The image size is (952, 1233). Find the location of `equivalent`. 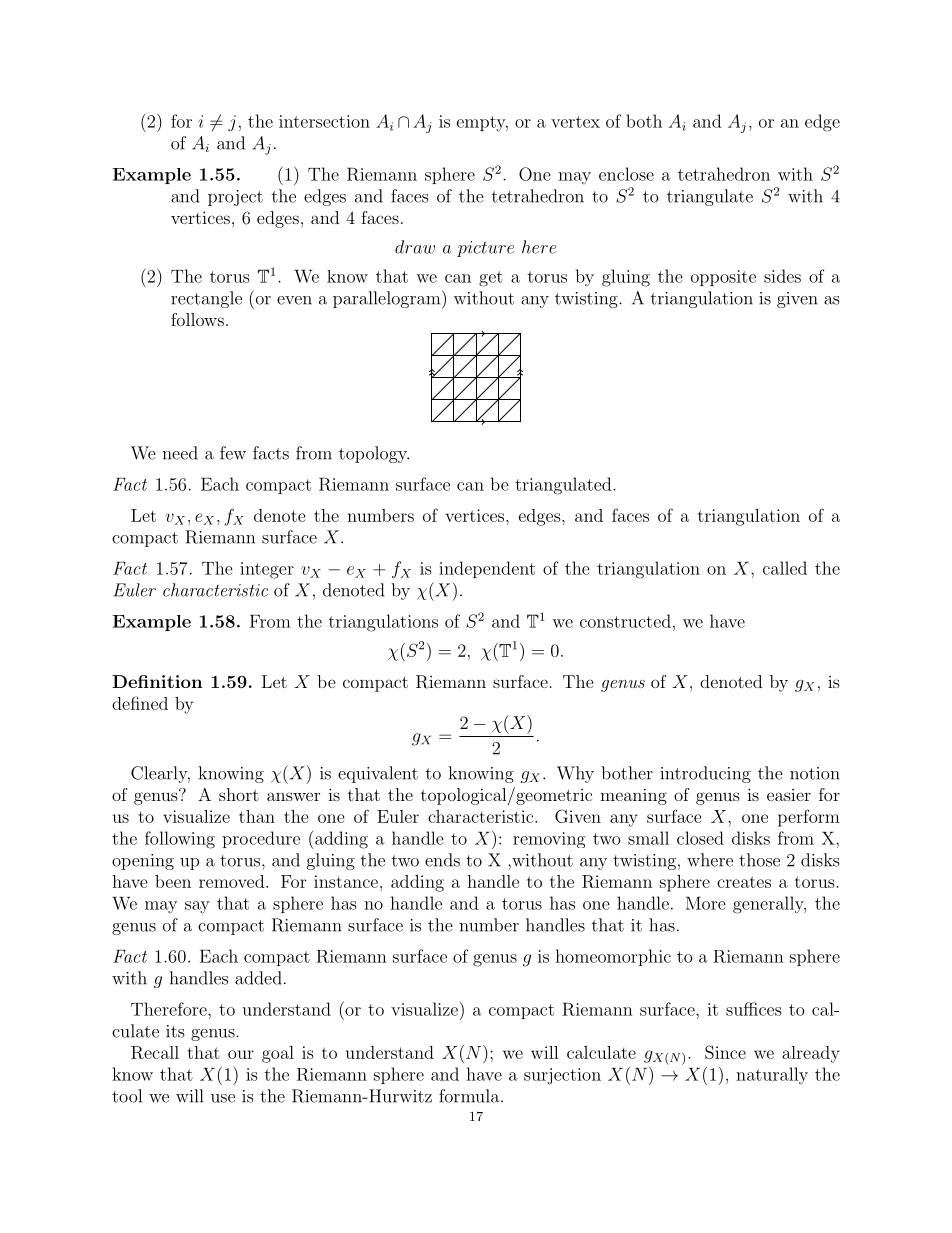

equivalent is located at coordinates (378, 774).
